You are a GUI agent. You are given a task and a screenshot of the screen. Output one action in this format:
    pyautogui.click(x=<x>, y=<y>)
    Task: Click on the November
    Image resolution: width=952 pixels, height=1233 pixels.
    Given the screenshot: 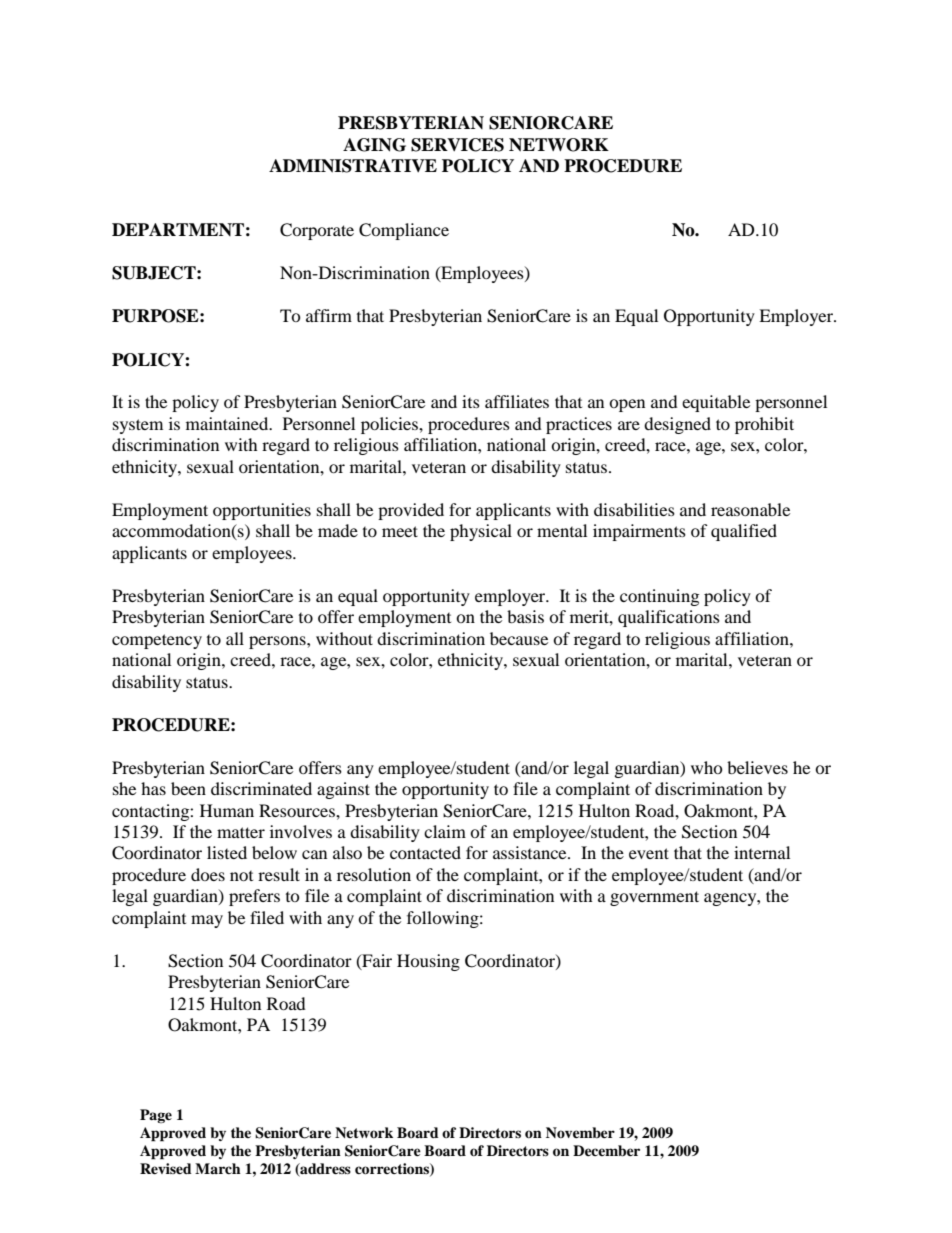 What is the action you would take?
    pyautogui.click(x=580, y=1132)
